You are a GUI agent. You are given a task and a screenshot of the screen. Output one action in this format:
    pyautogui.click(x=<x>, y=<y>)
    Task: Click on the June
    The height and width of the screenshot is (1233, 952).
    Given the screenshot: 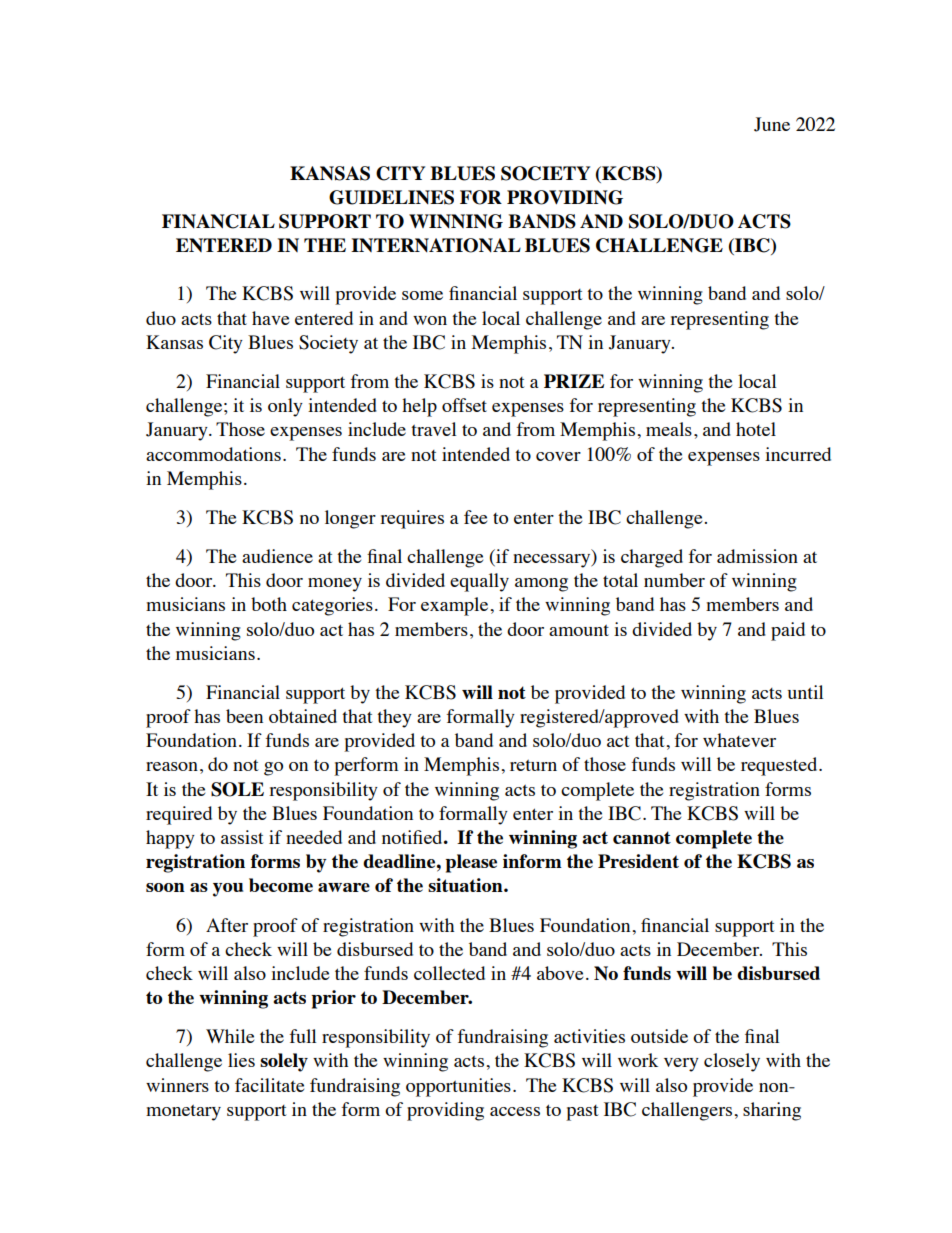 What is the action you would take?
    pyautogui.click(x=772, y=124)
